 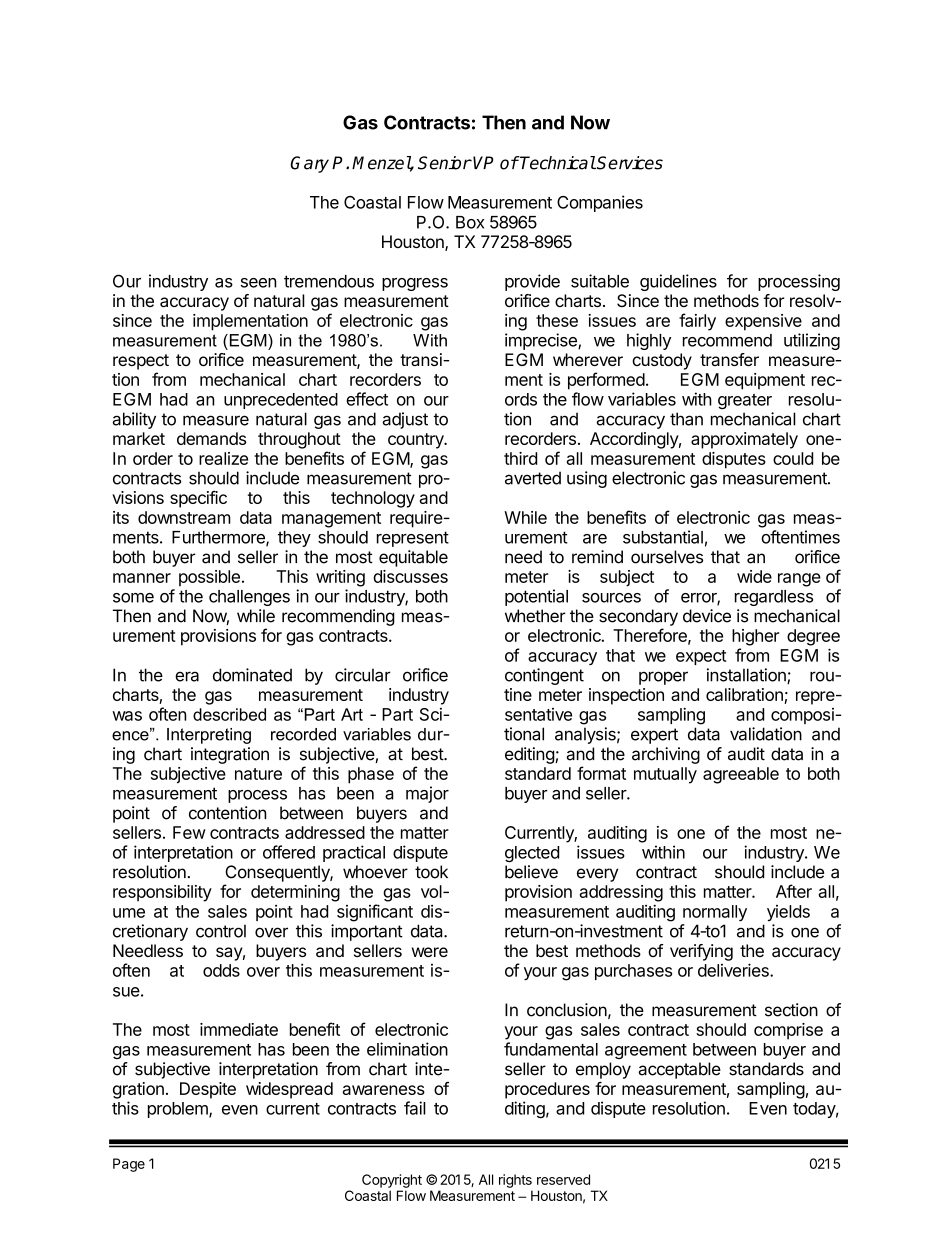 What do you see at coordinates (630, 163) in the document?
I see `Services` at bounding box center [630, 163].
